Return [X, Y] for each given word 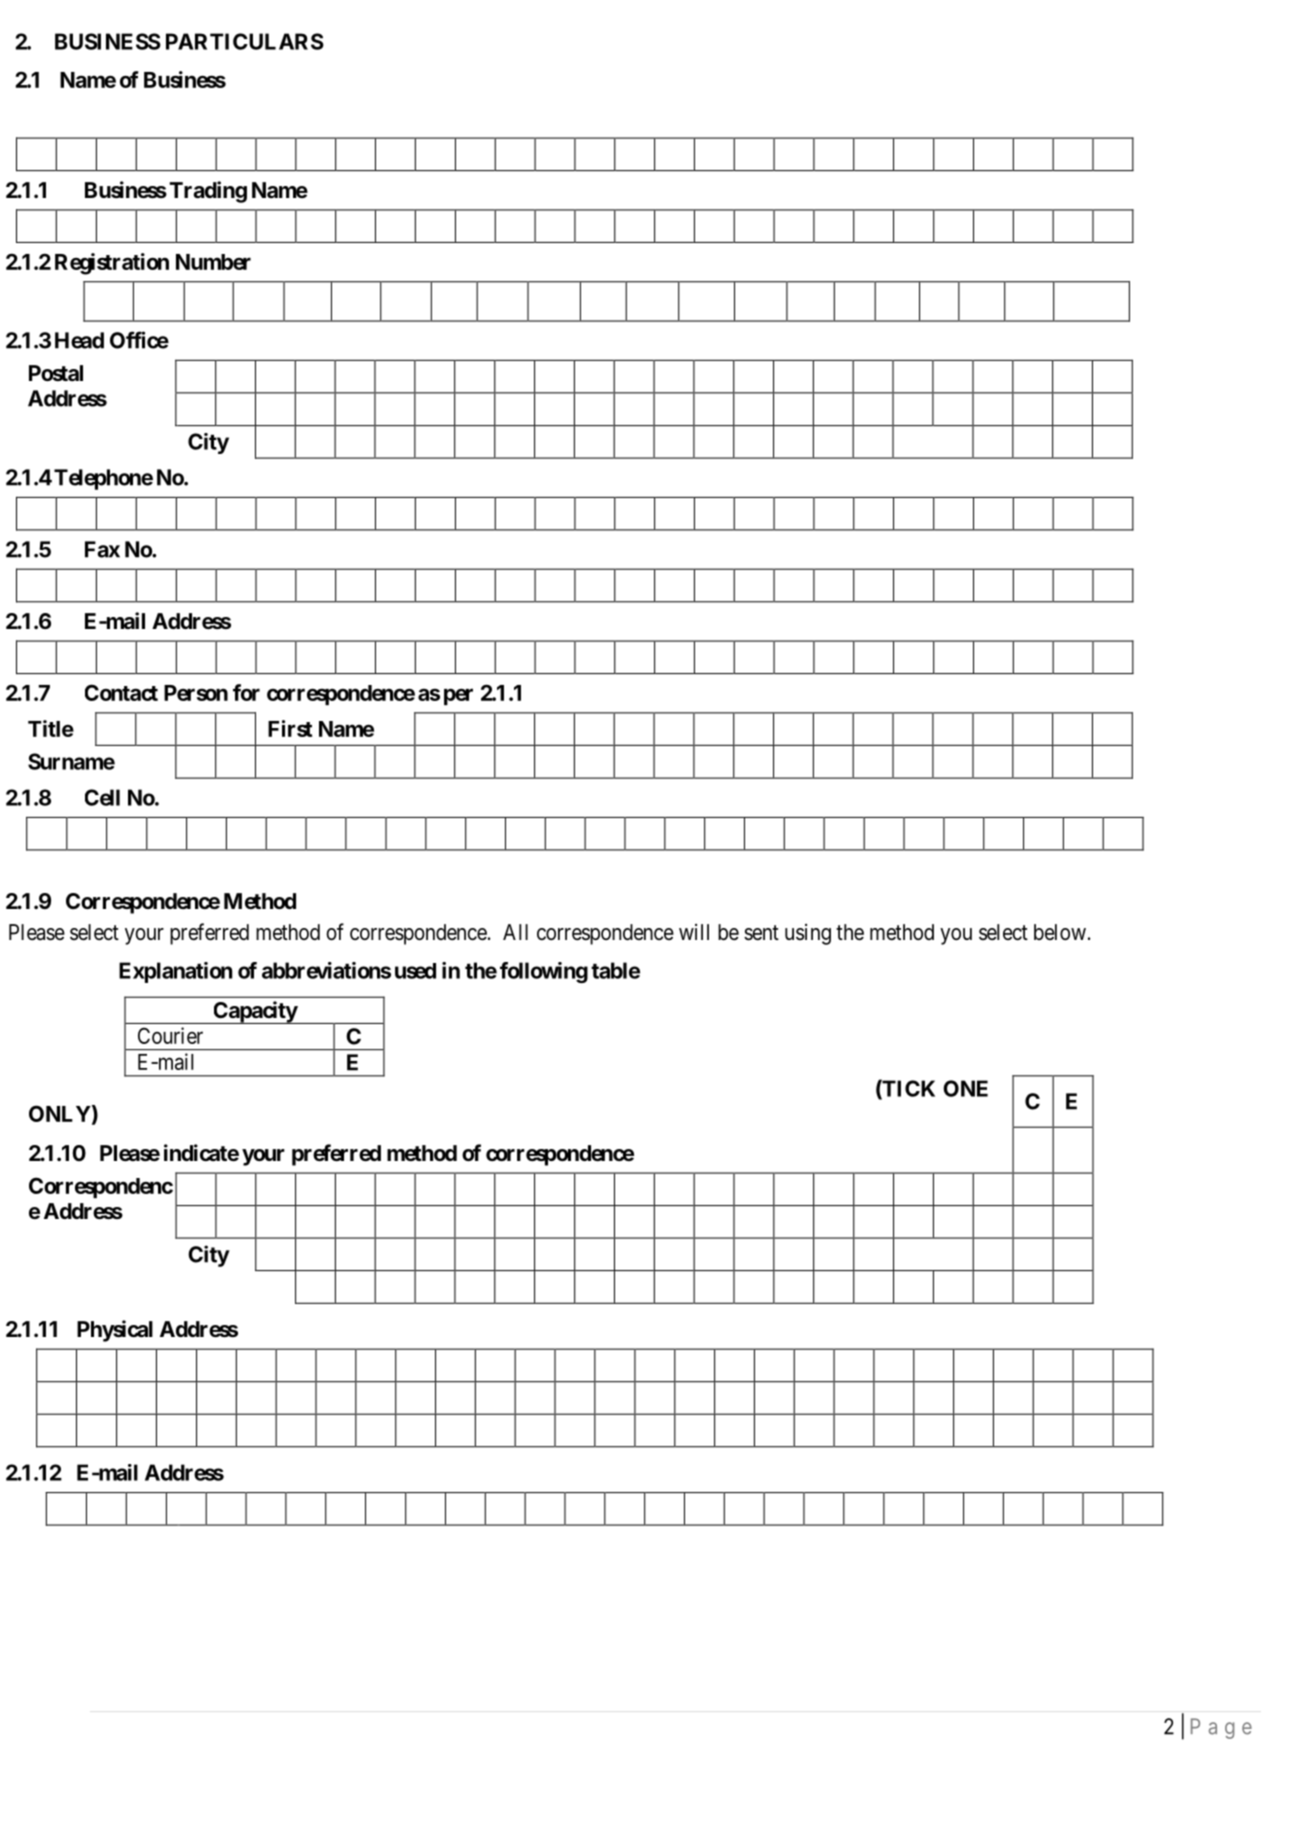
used [415, 971]
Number [213, 262]
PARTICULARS [245, 41]
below [1060, 932]
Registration [112, 264]
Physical [115, 1331]
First [290, 728]
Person [196, 693]
